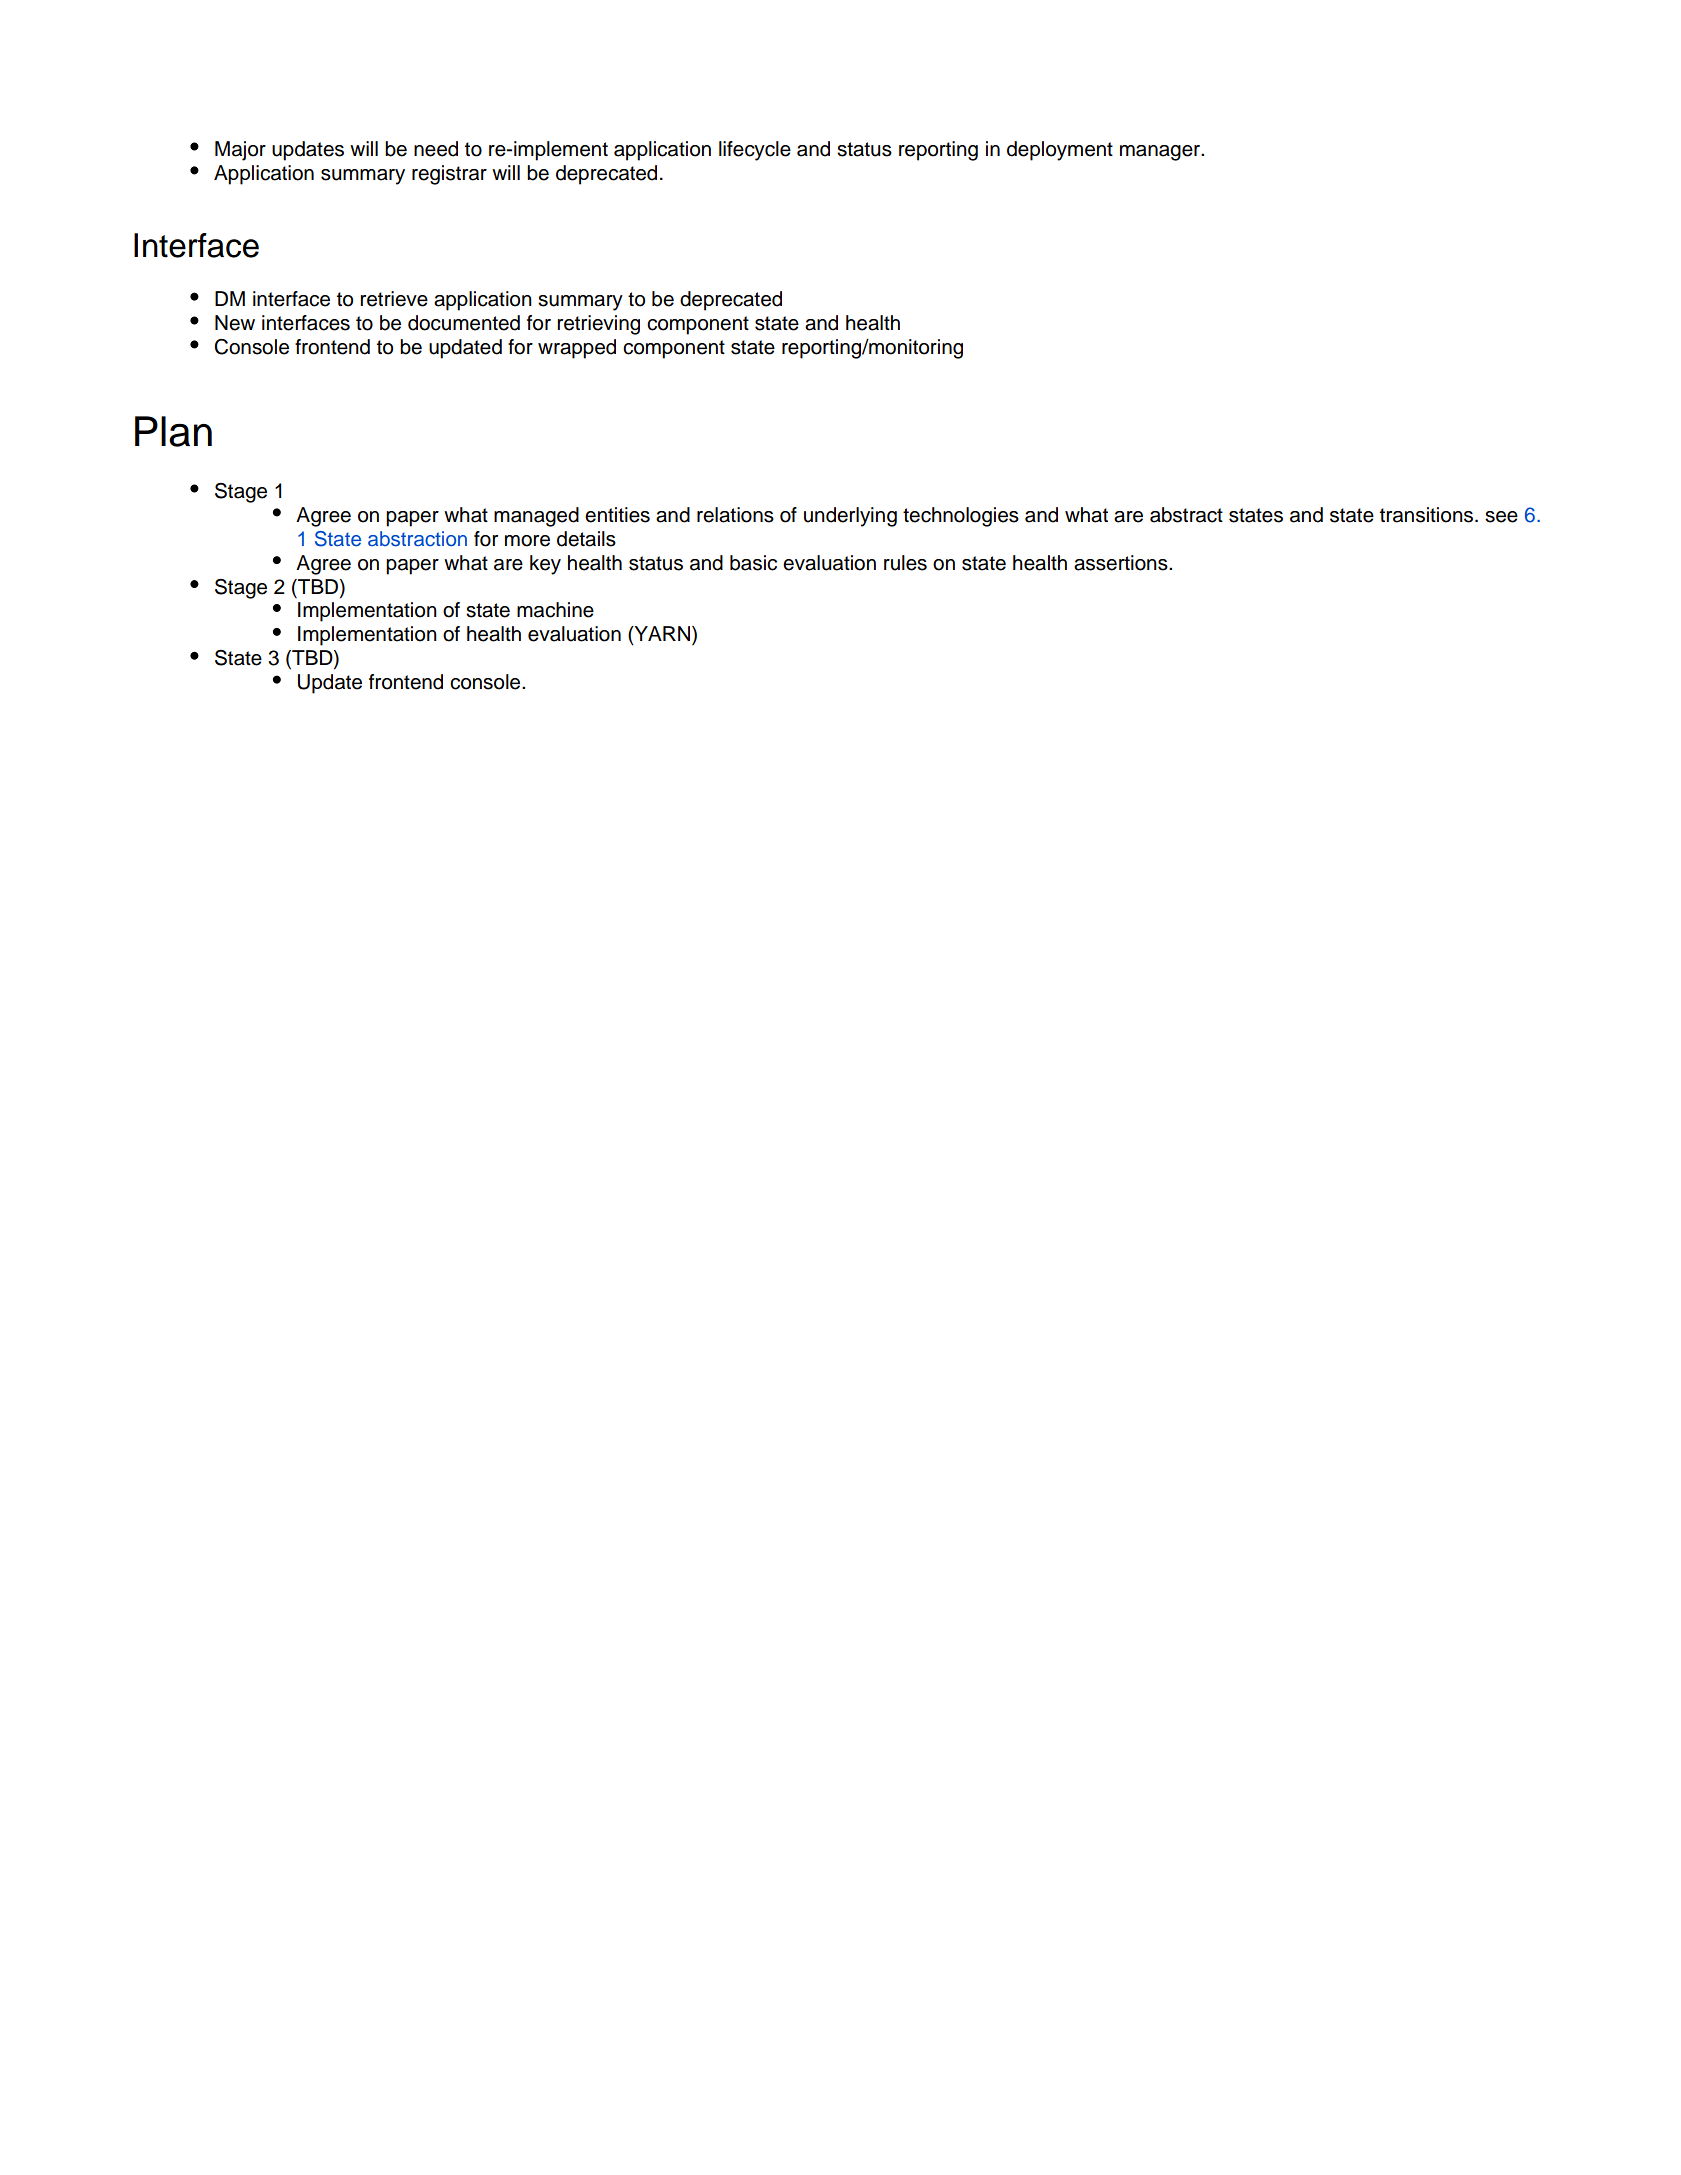 This page has width=1681, height=2175. I want to click on Major, so click(240, 151).
